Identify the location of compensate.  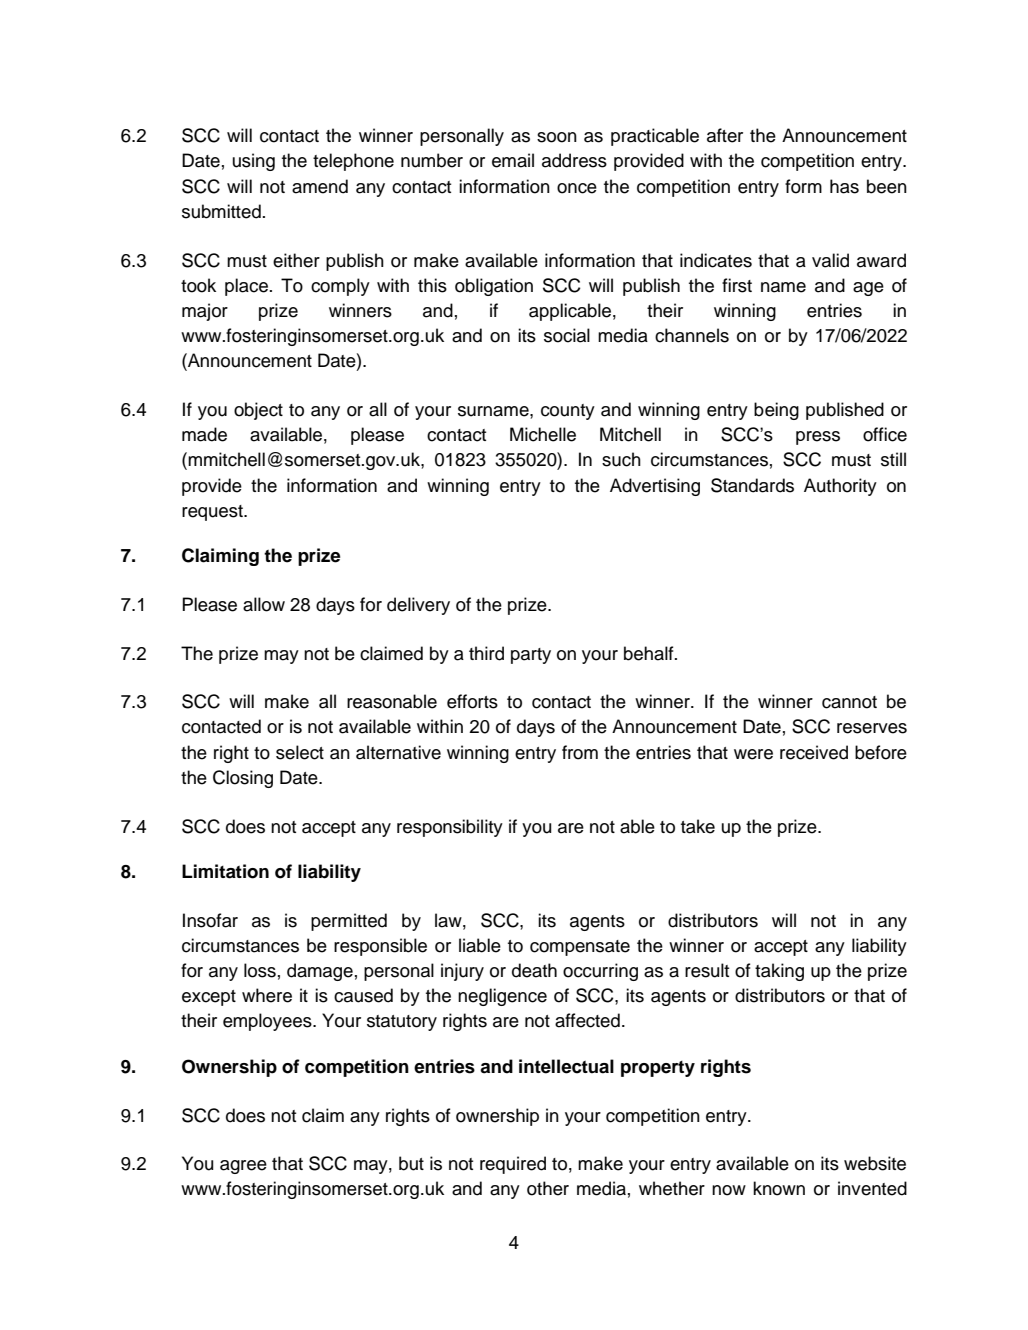
(580, 948).
